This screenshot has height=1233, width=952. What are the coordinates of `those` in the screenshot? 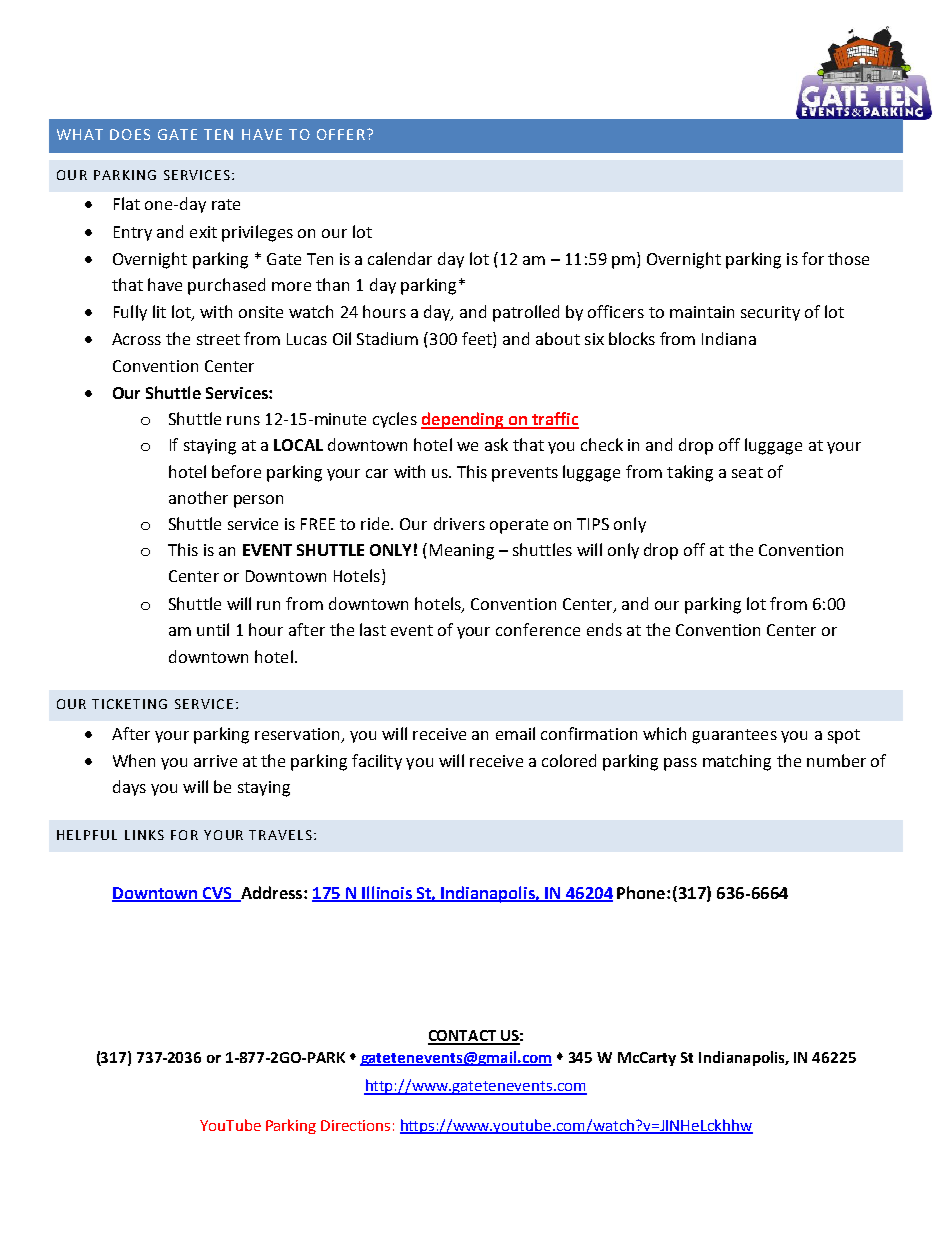 It's located at (848, 258).
